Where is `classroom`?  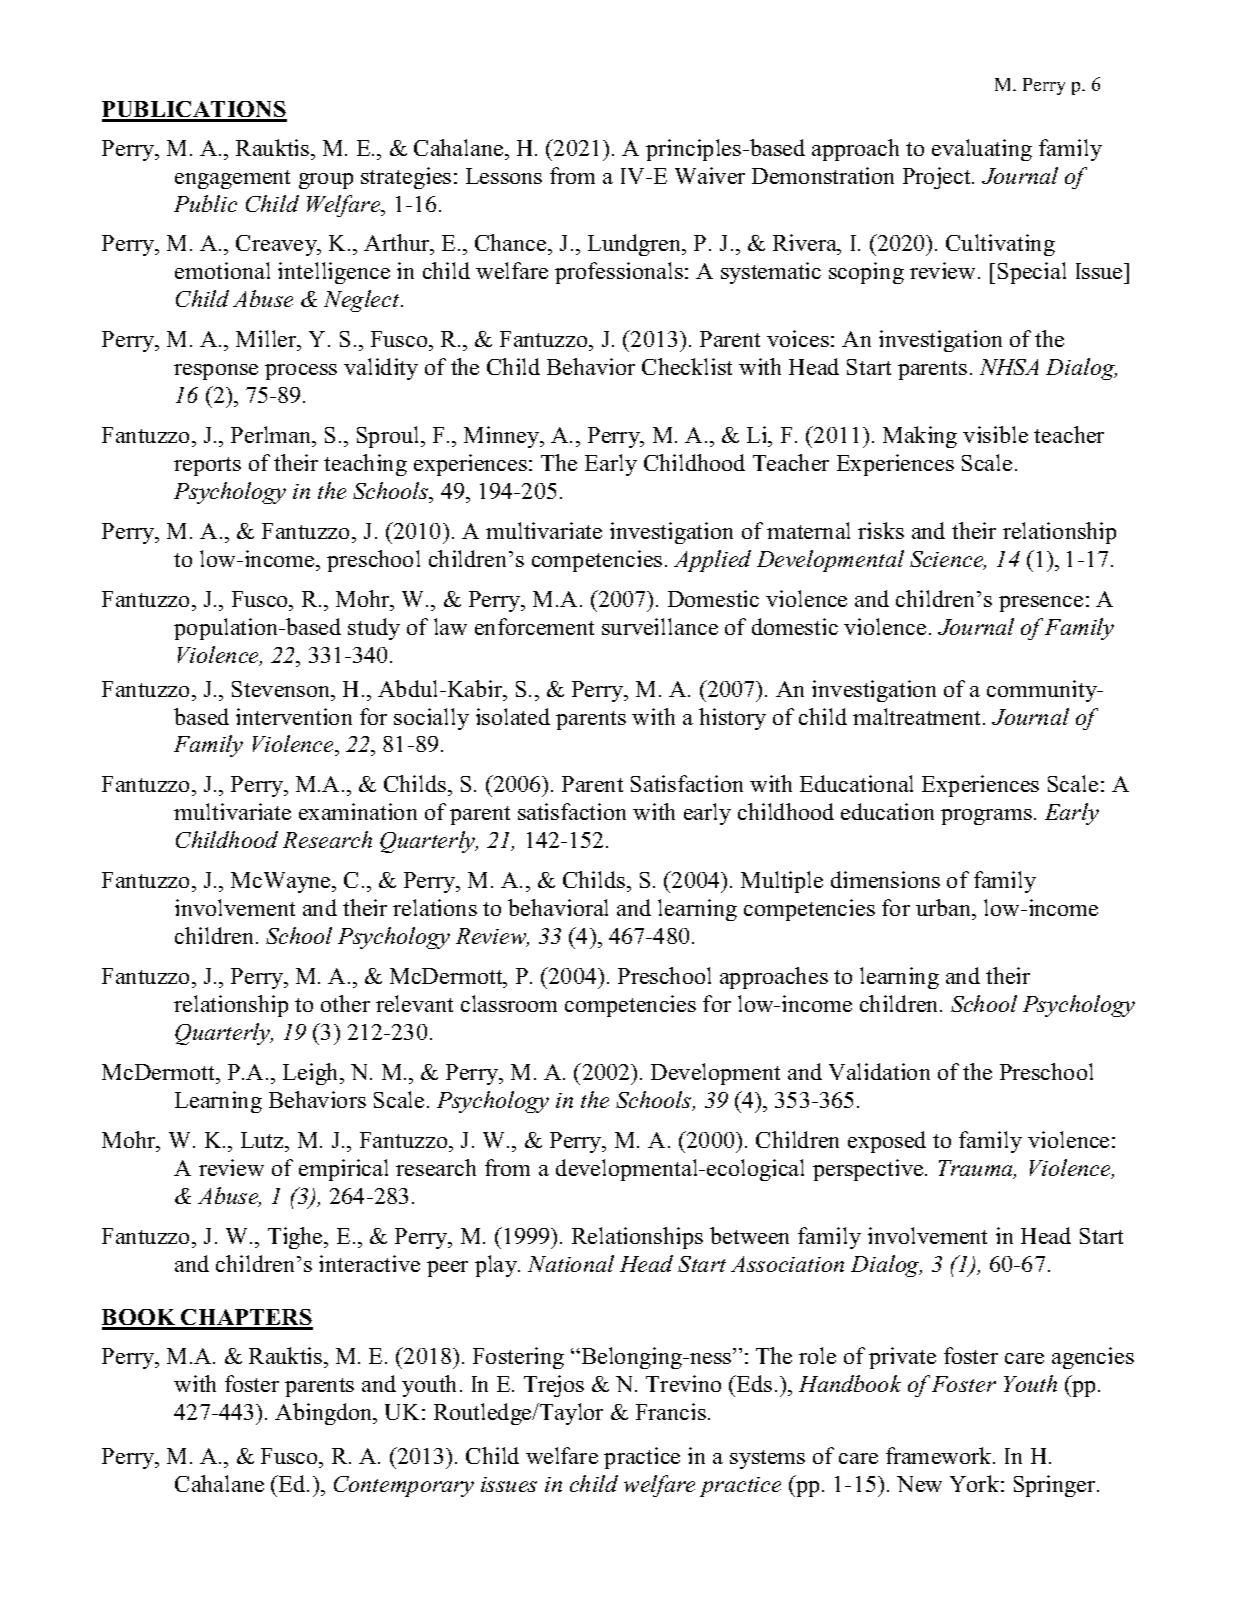
classroom is located at coordinates (509, 1003).
